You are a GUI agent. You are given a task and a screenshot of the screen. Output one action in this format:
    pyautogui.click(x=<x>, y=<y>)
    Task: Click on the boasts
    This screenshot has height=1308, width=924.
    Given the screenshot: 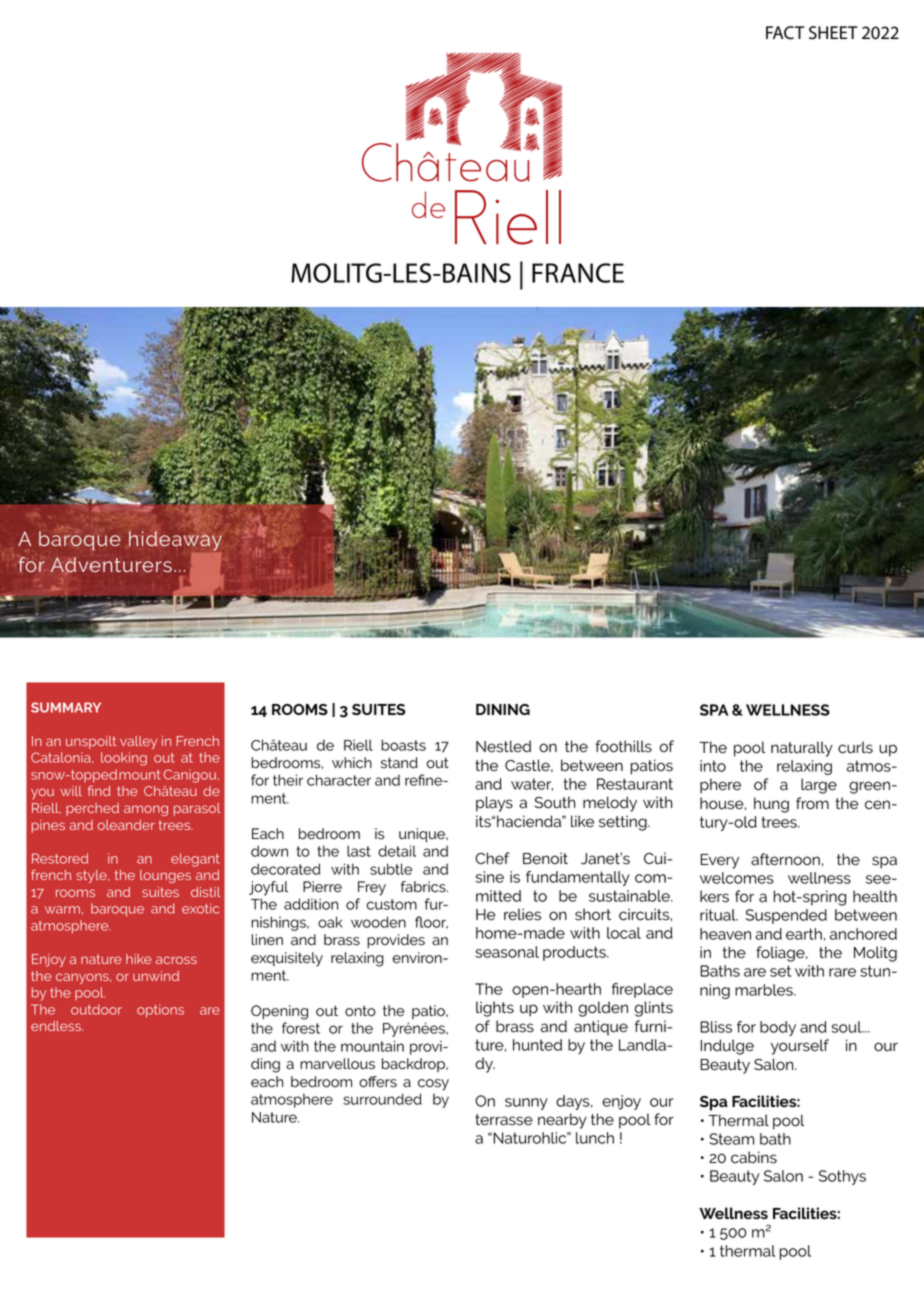 What is the action you would take?
    pyautogui.click(x=403, y=745)
